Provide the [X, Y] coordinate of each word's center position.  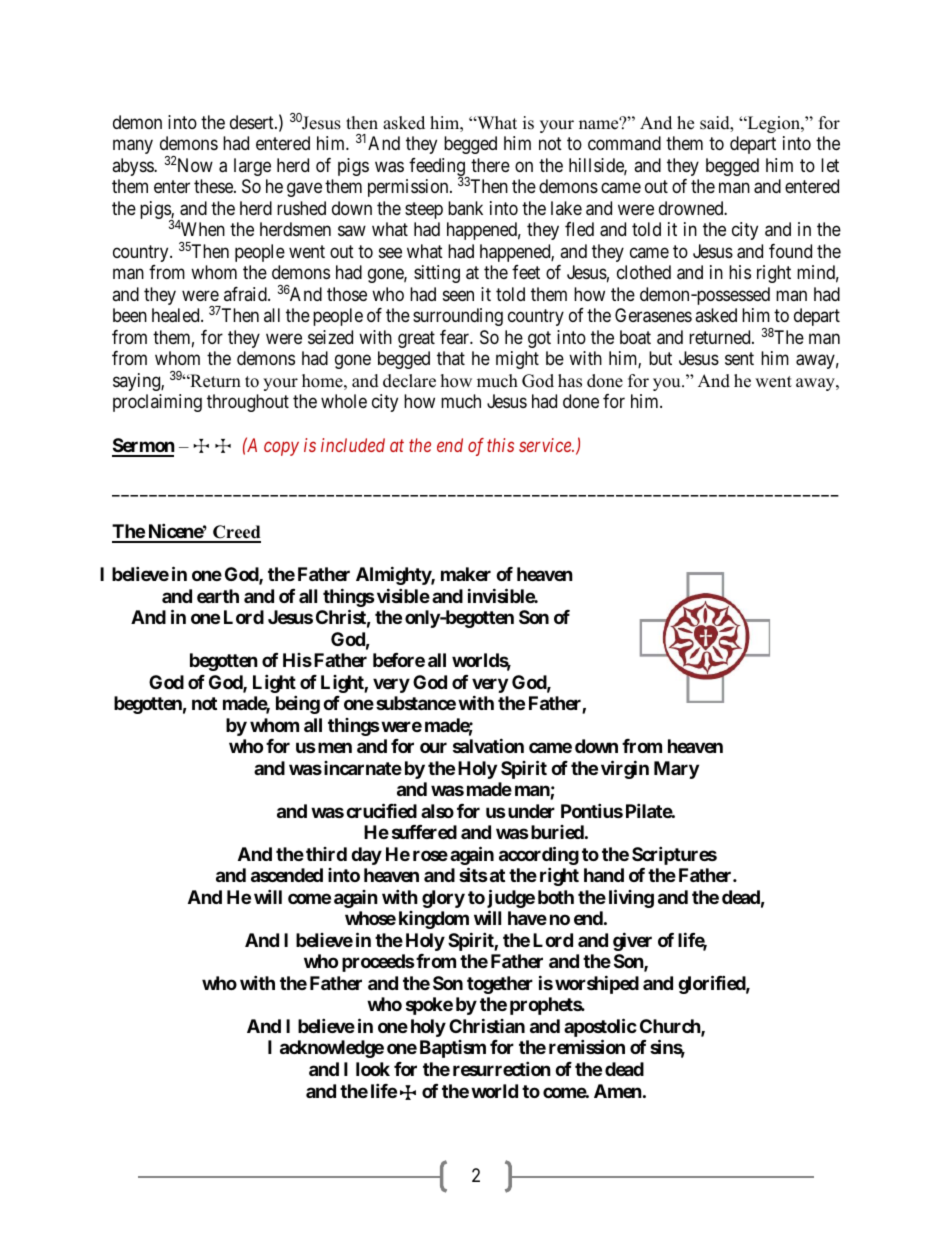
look [373, 1069]
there [490, 165]
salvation [488, 745]
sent [739, 359]
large [252, 167]
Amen [618, 1091]
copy [281, 449]
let [830, 165]
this [500, 445]
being [298, 704]
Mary [676, 770]
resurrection [502, 1068]
